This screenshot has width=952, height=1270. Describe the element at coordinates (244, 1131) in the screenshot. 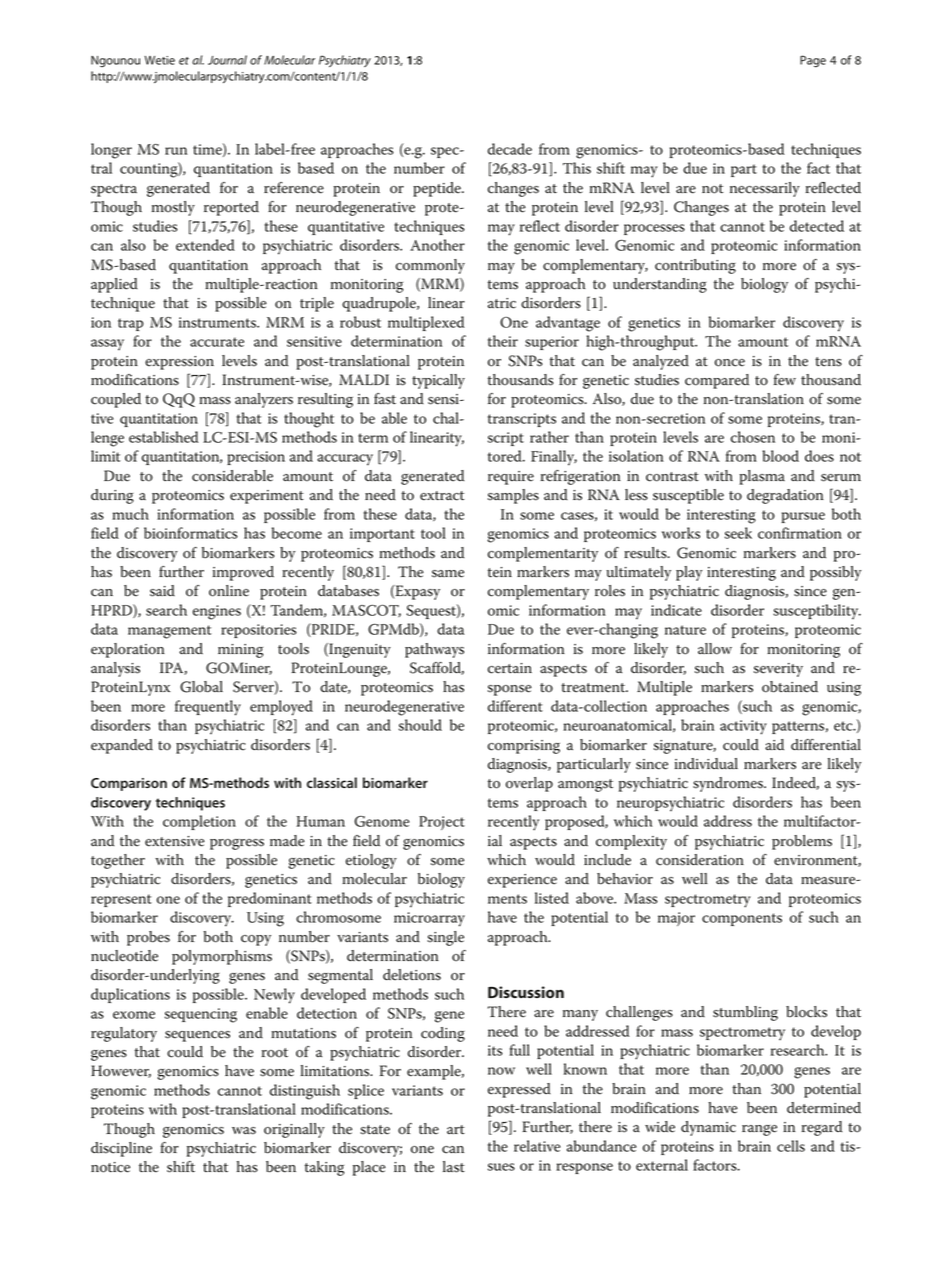

I see `was` at that location.
